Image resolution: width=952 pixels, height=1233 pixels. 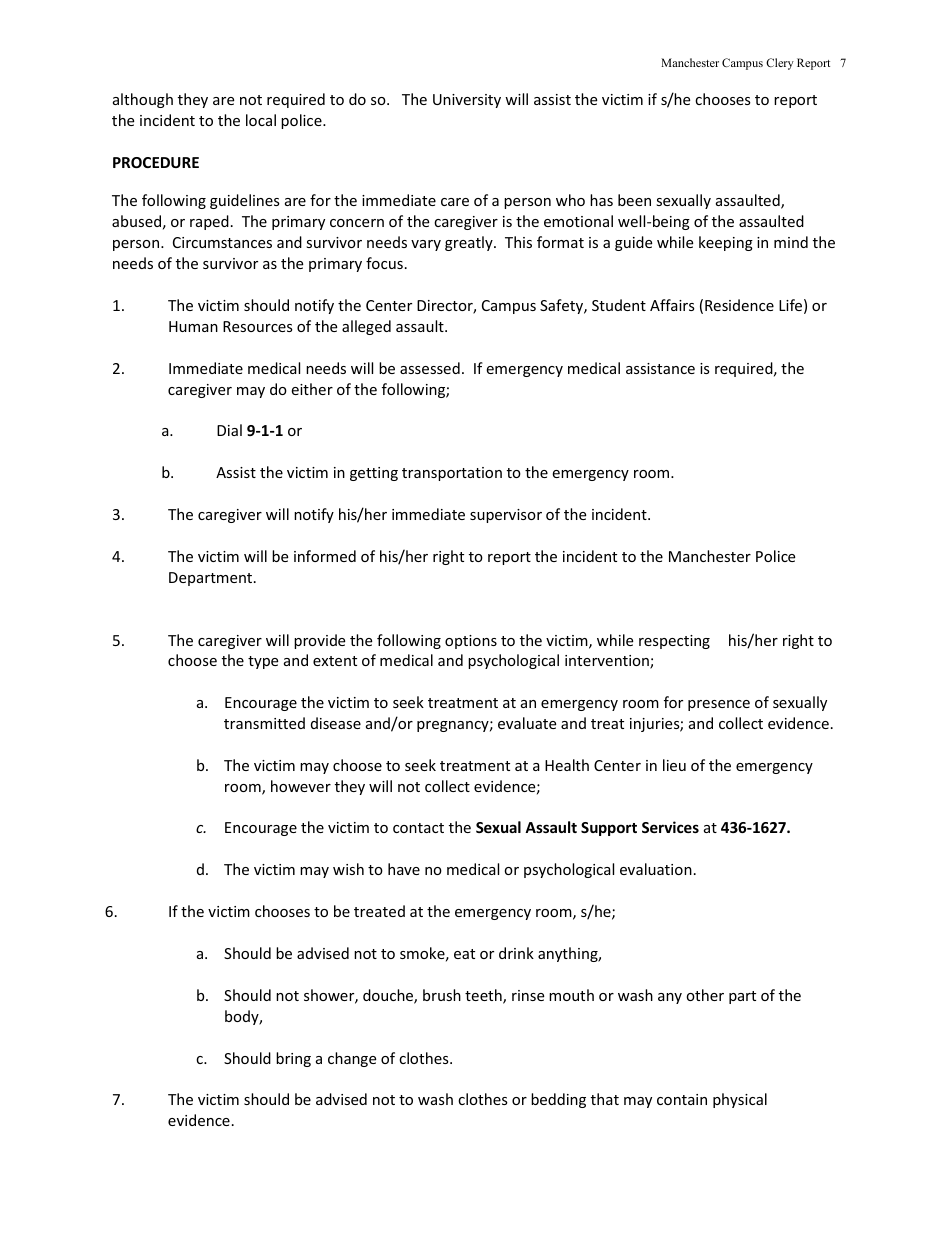 What do you see at coordinates (674, 642) in the image?
I see `respecting` at bounding box center [674, 642].
